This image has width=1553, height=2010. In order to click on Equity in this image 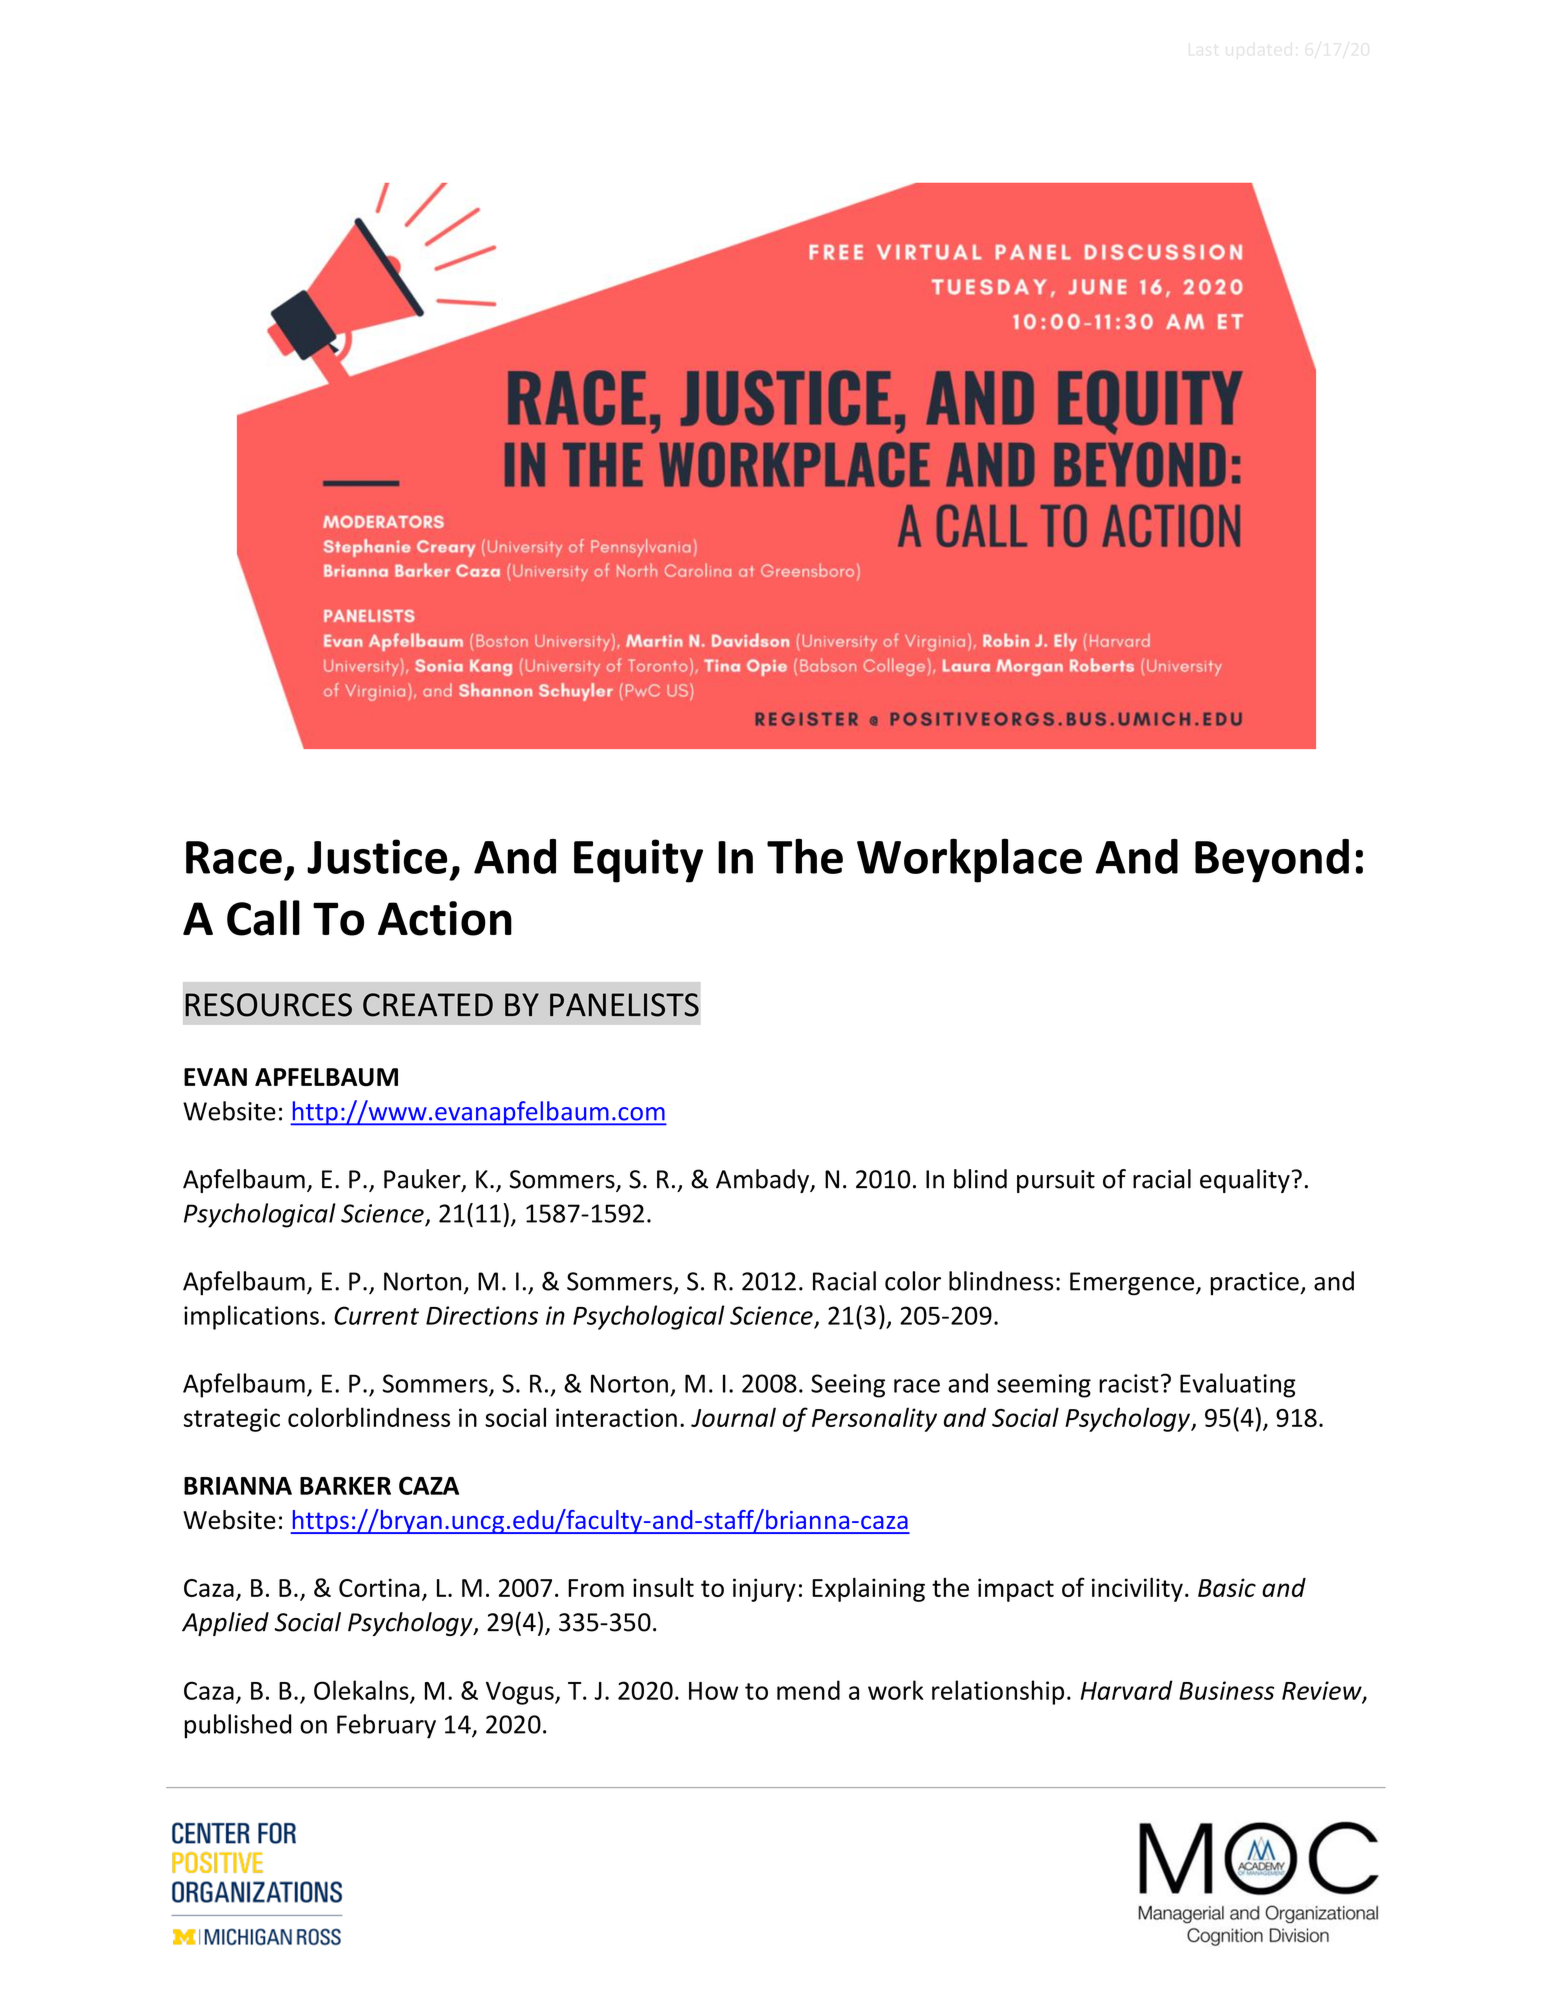, I will do `click(638, 861)`.
